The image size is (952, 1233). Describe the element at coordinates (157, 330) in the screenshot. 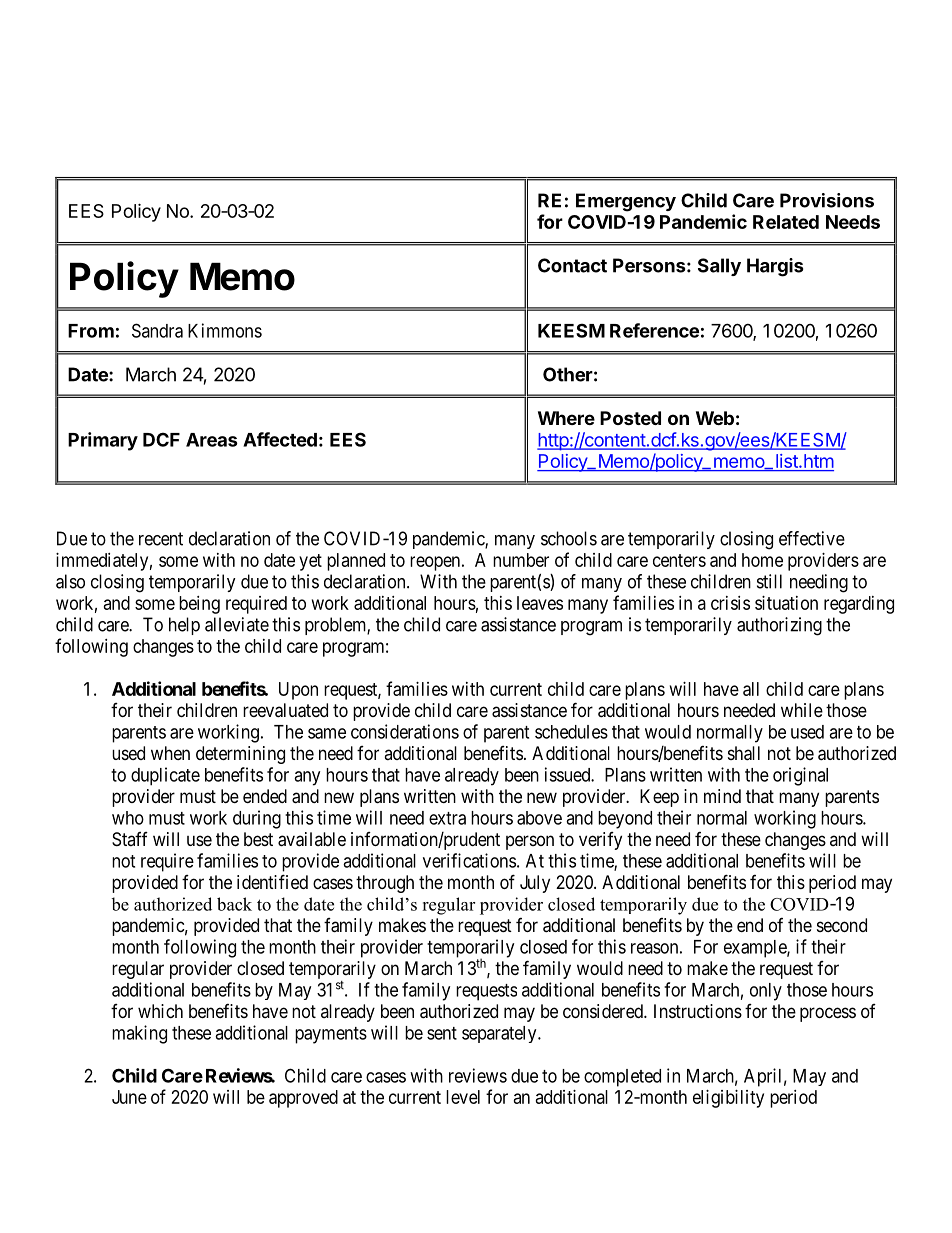

I see `Sandra` at that location.
